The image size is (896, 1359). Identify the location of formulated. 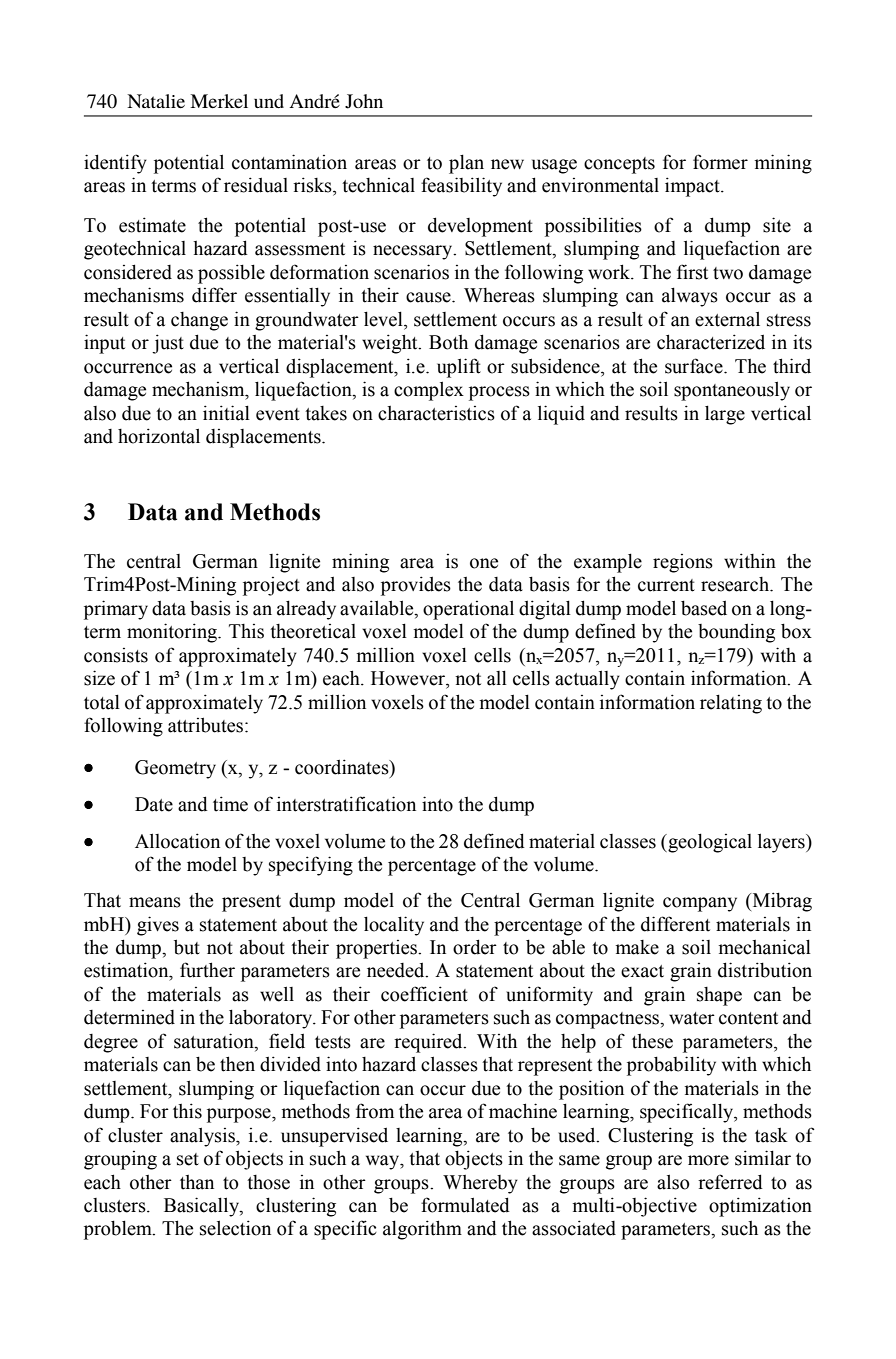
(465, 1205).
